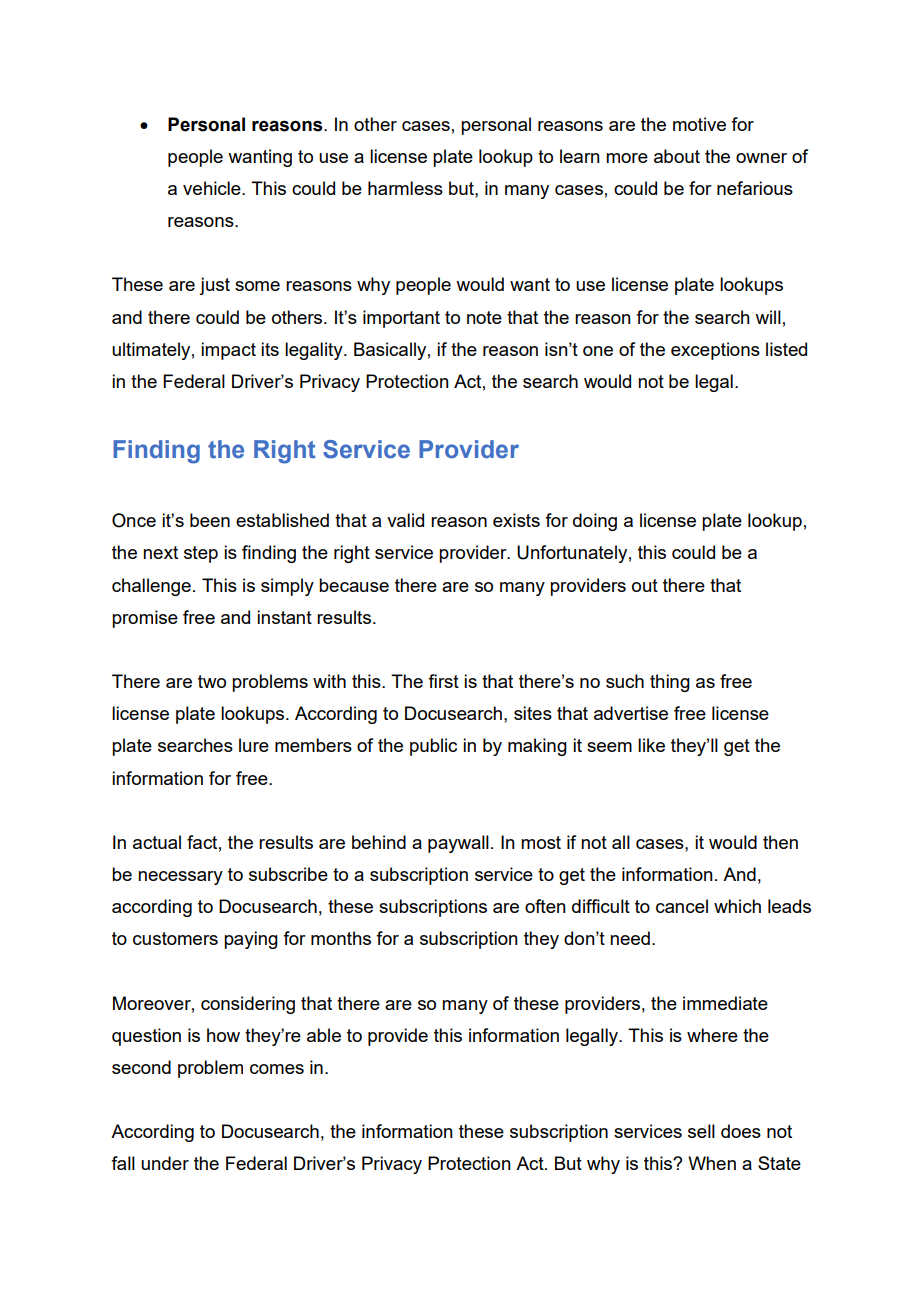 This image has height=1308, width=924. I want to click on impact, so click(228, 351).
